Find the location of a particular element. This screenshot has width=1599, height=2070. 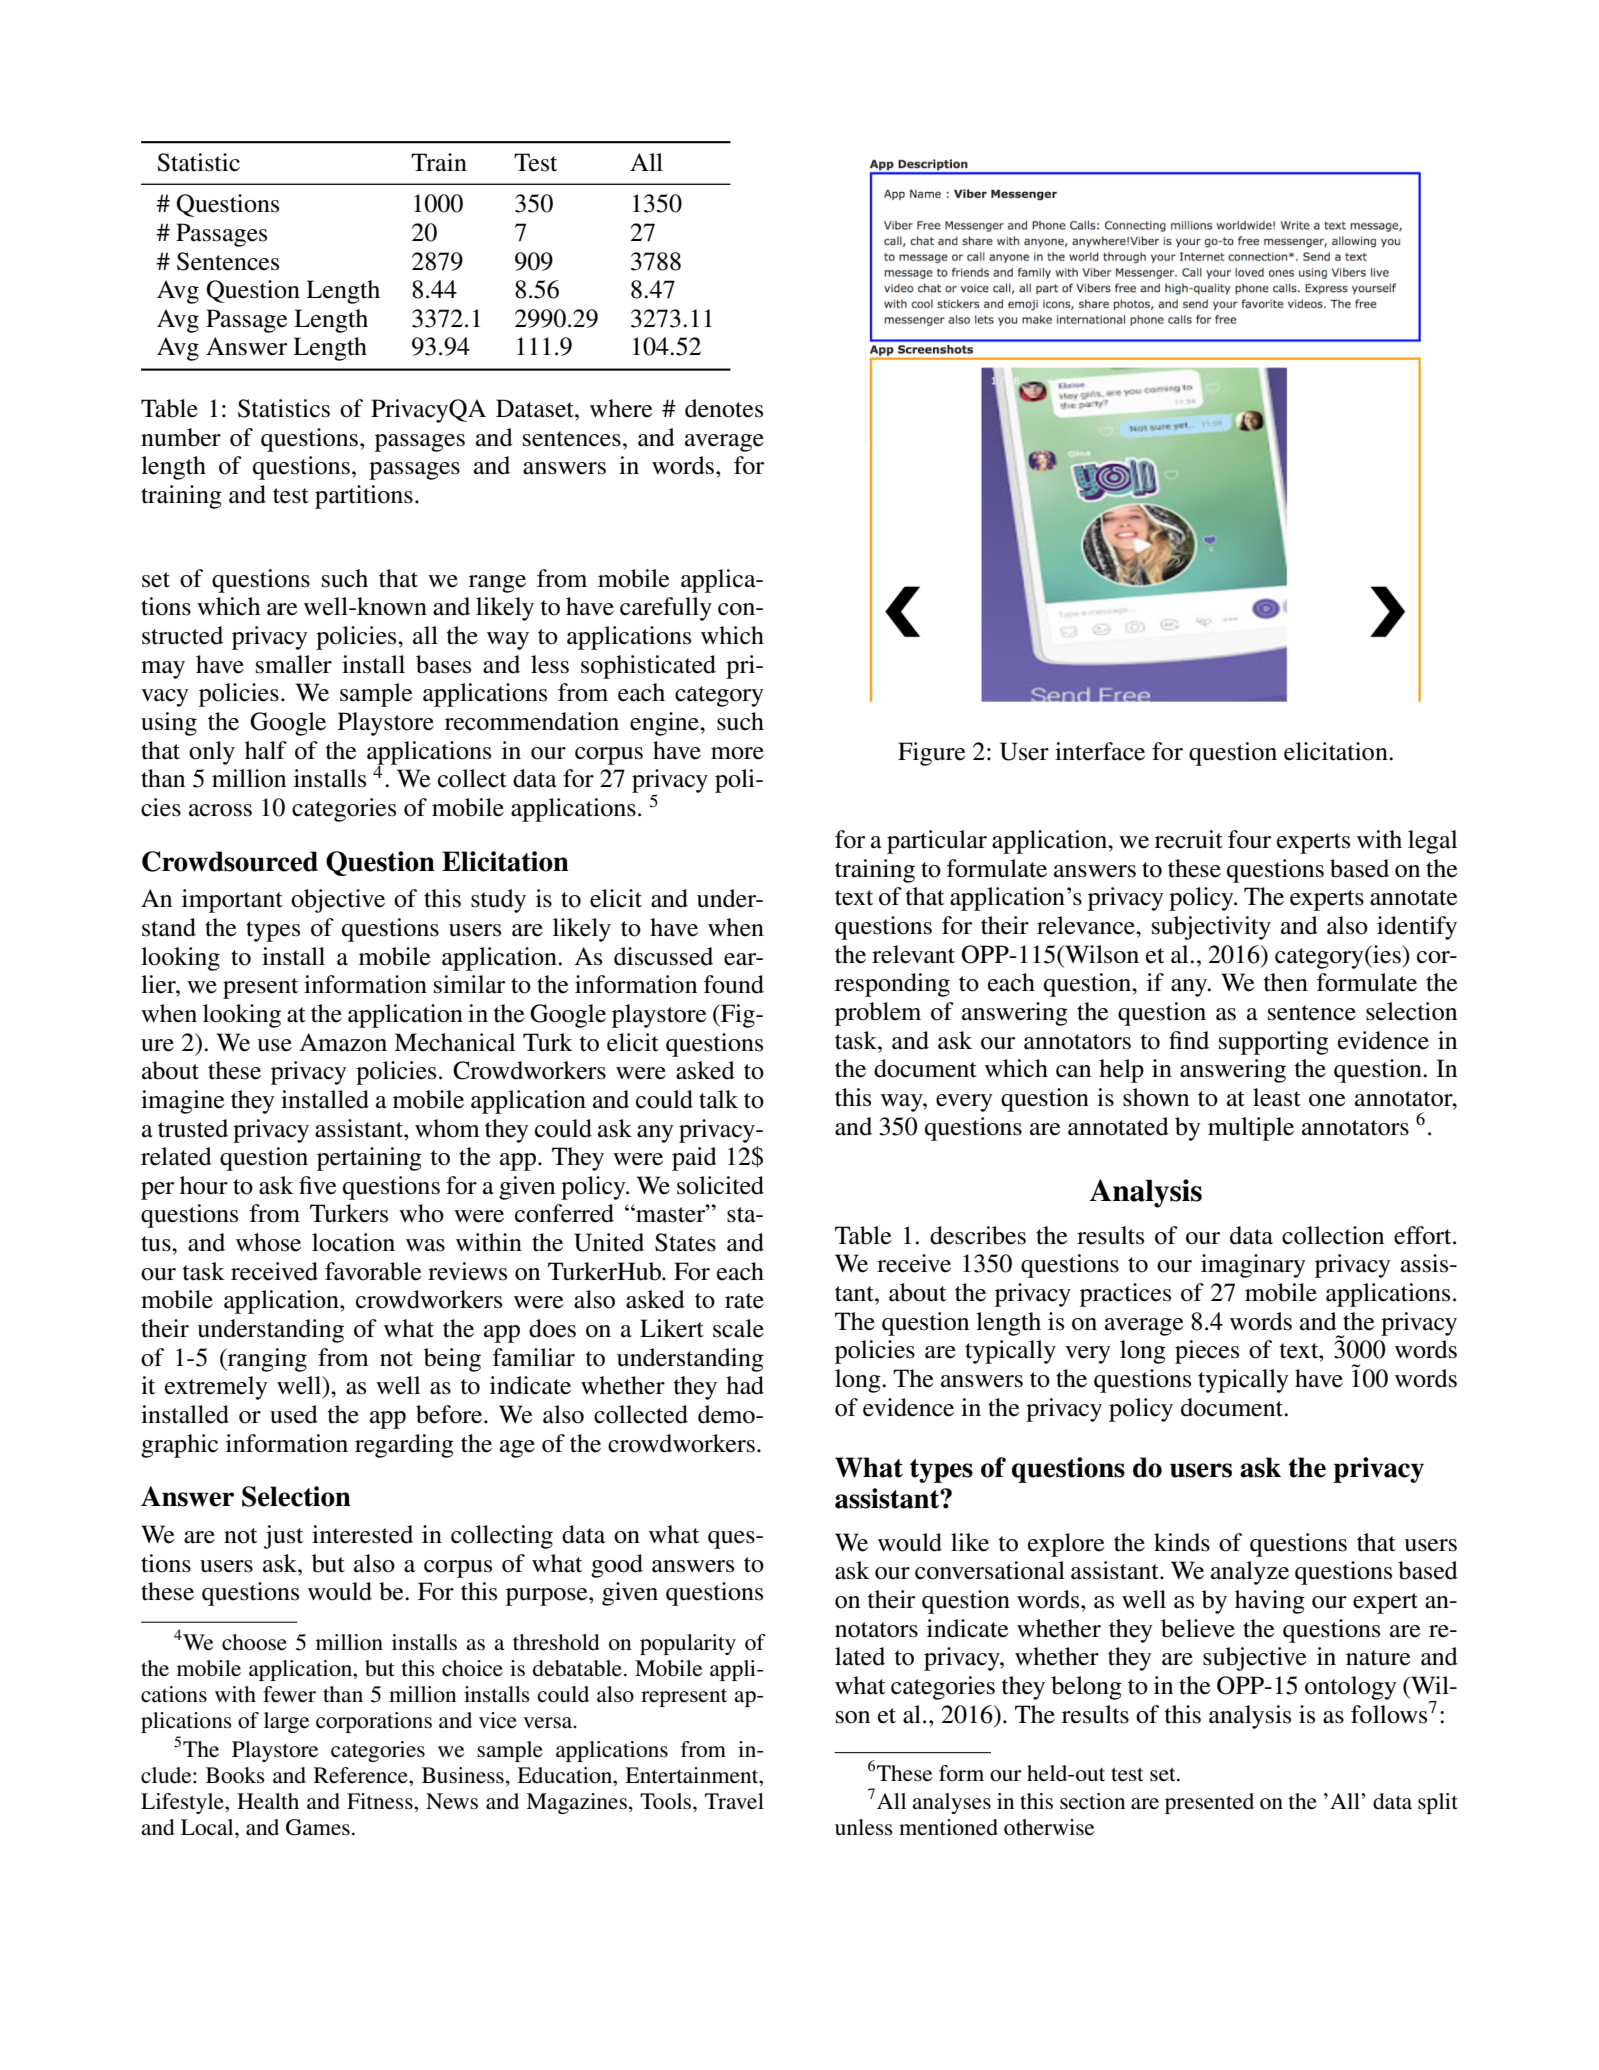

interface is located at coordinates (1100, 751).
